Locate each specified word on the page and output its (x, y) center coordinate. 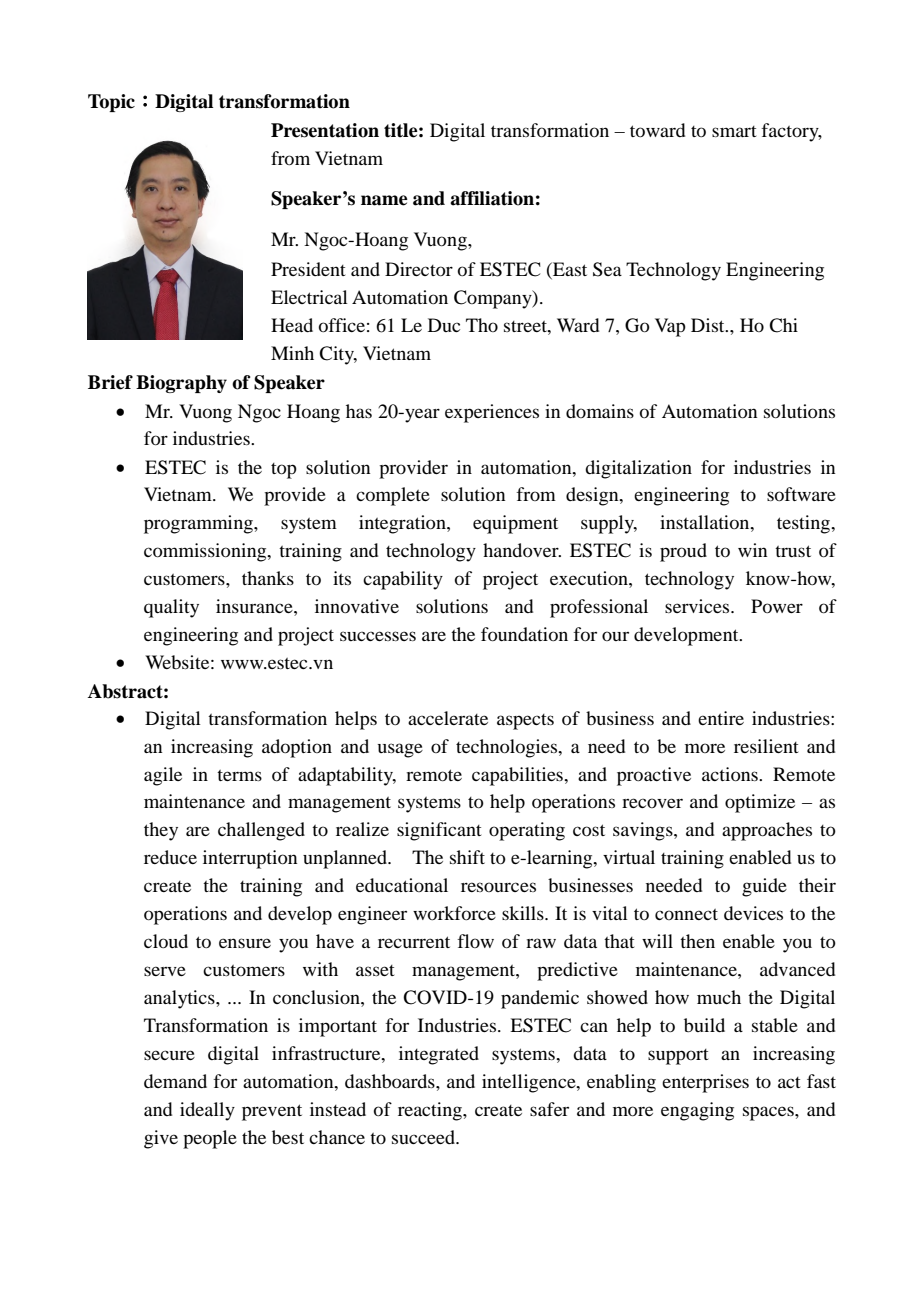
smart (734, 131)
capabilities (518, 776)
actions (731, 774)
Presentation (325, 130)
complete (393, 496)
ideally (207, 1111)
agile (163, 776)
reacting (431, 1111)
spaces (769, 1113)
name (384, 200)
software (801, 494)
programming (199, 524)
